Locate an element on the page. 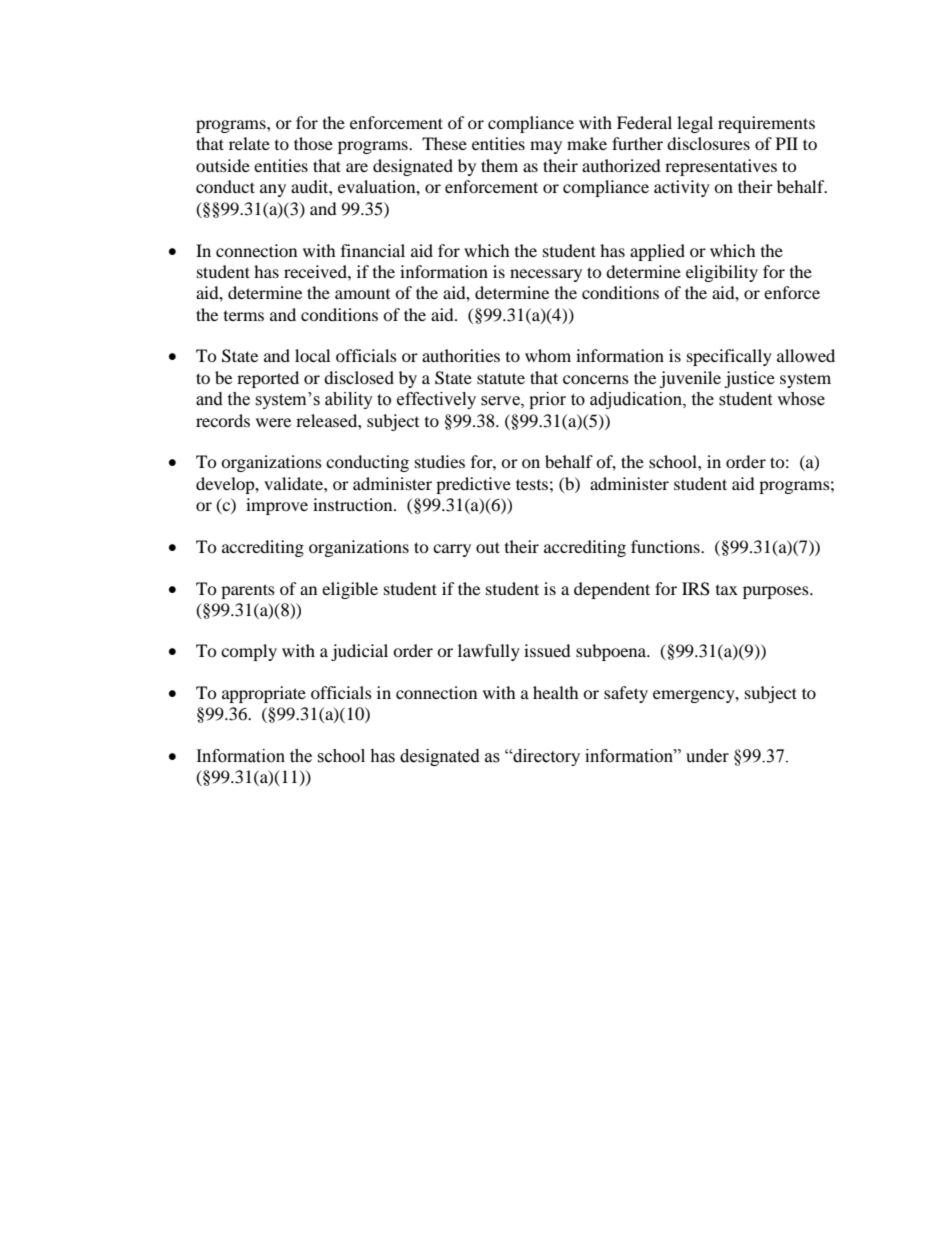  under is located at coordinates (707, 756).
